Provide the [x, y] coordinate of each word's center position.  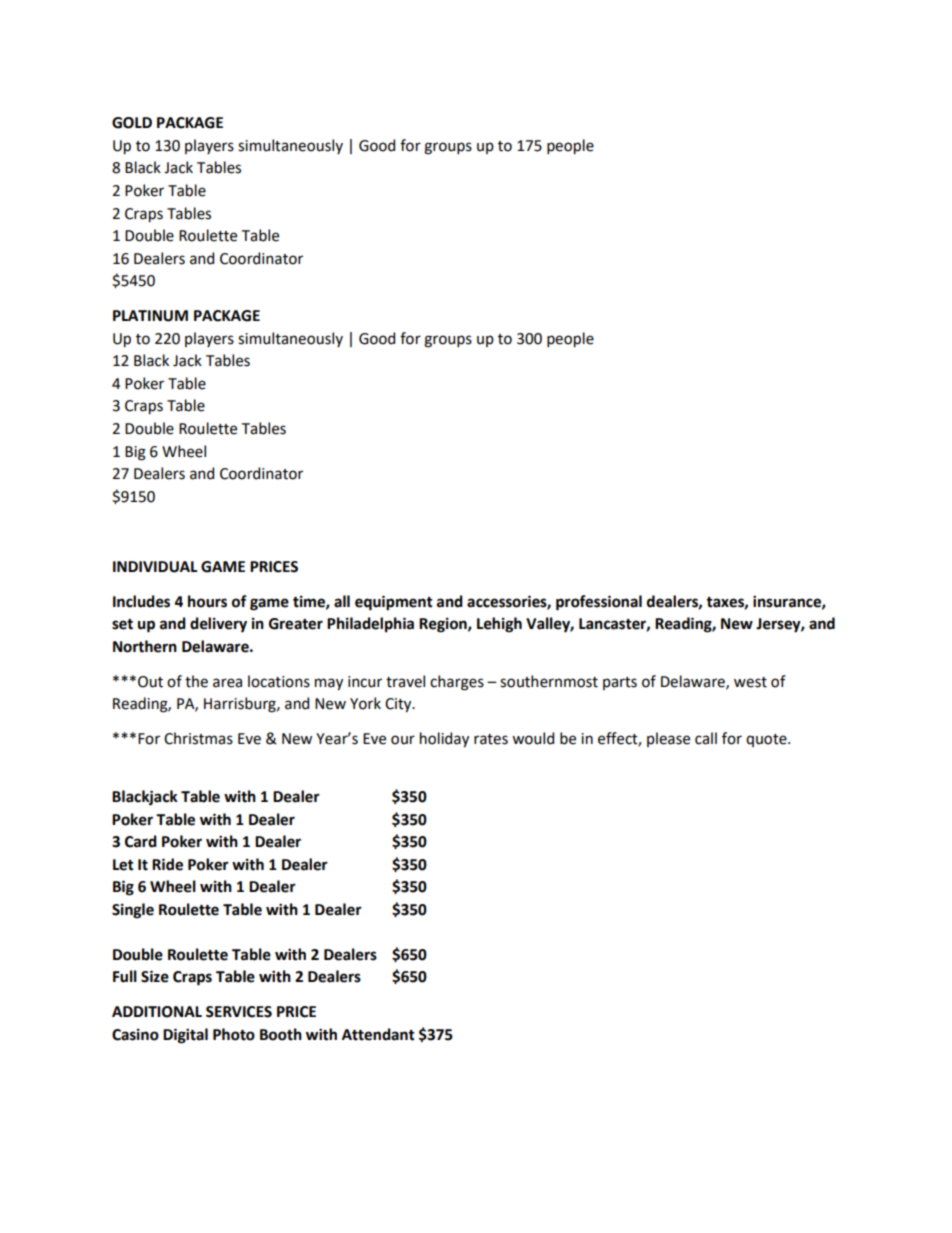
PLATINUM [150, 316]
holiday [444, 739]
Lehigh [499, 625]
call [706, 738]
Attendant [378, 1034]
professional [599, 603]
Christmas [198, 738]
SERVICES [239, 1012]
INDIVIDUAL [155, 567]
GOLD [132, 123]
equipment [394, 603]
